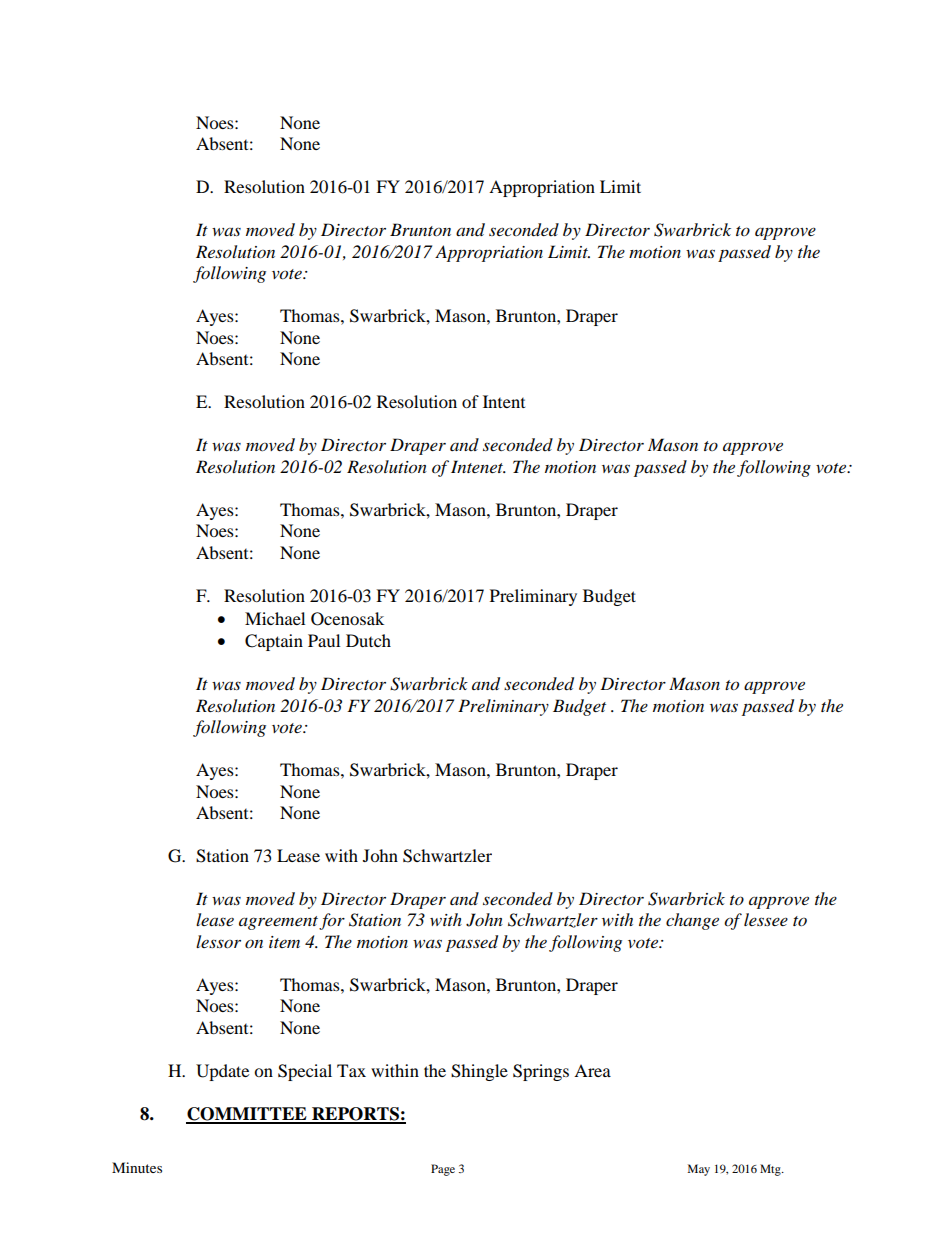  Describe the element at coordinates (692, 921) in the screenshot. I see `change` at that location.
